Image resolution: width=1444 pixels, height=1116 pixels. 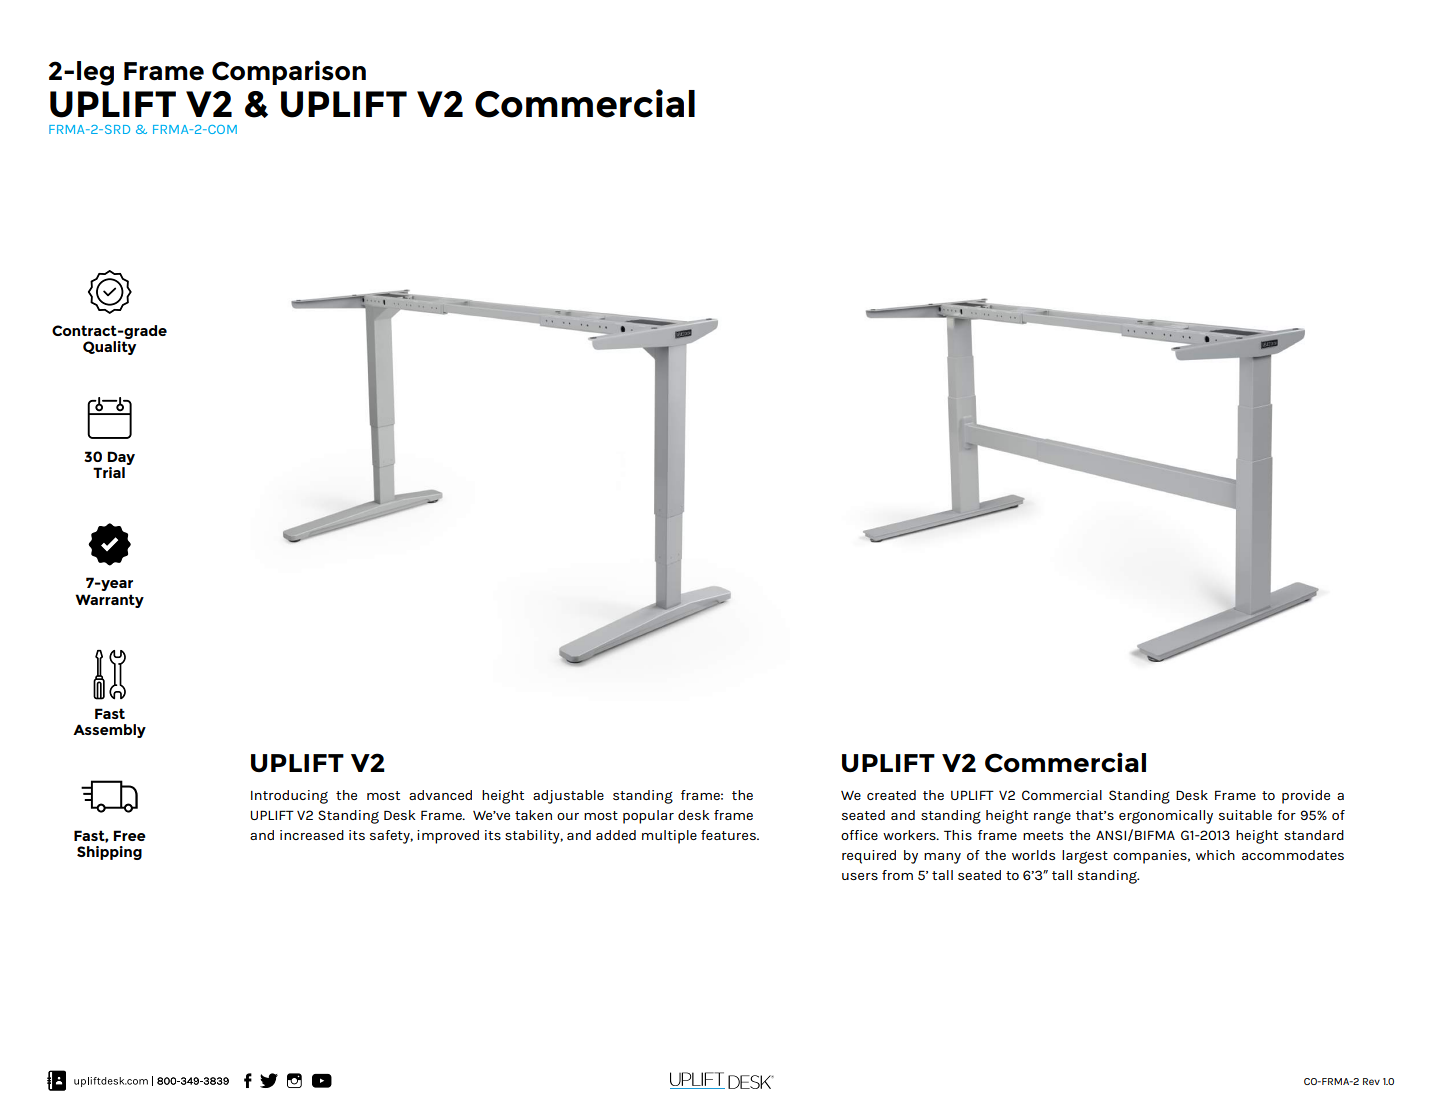 I want to click on provide, so click(x=1306, y=797).
